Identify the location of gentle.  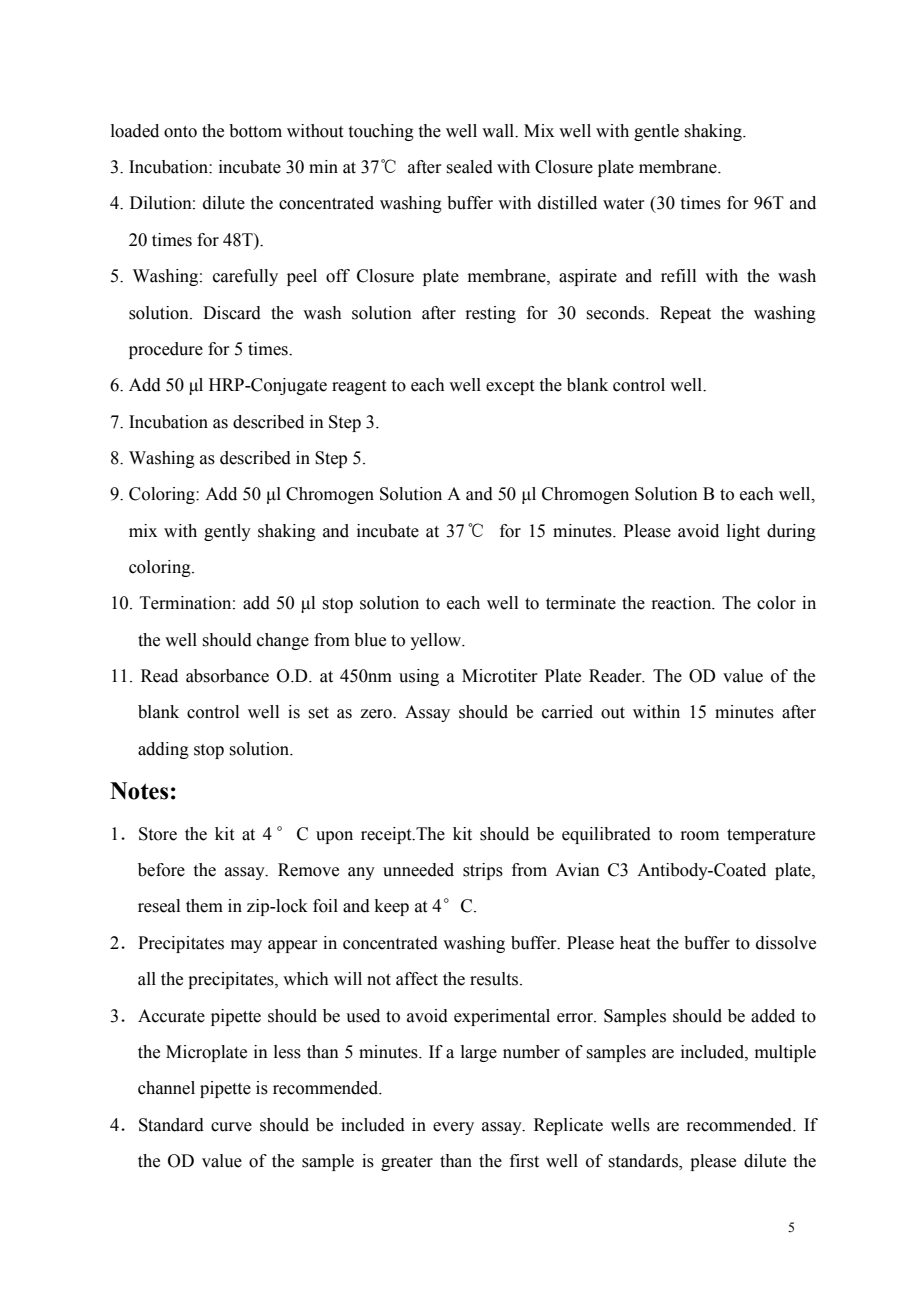
(656, 132).
